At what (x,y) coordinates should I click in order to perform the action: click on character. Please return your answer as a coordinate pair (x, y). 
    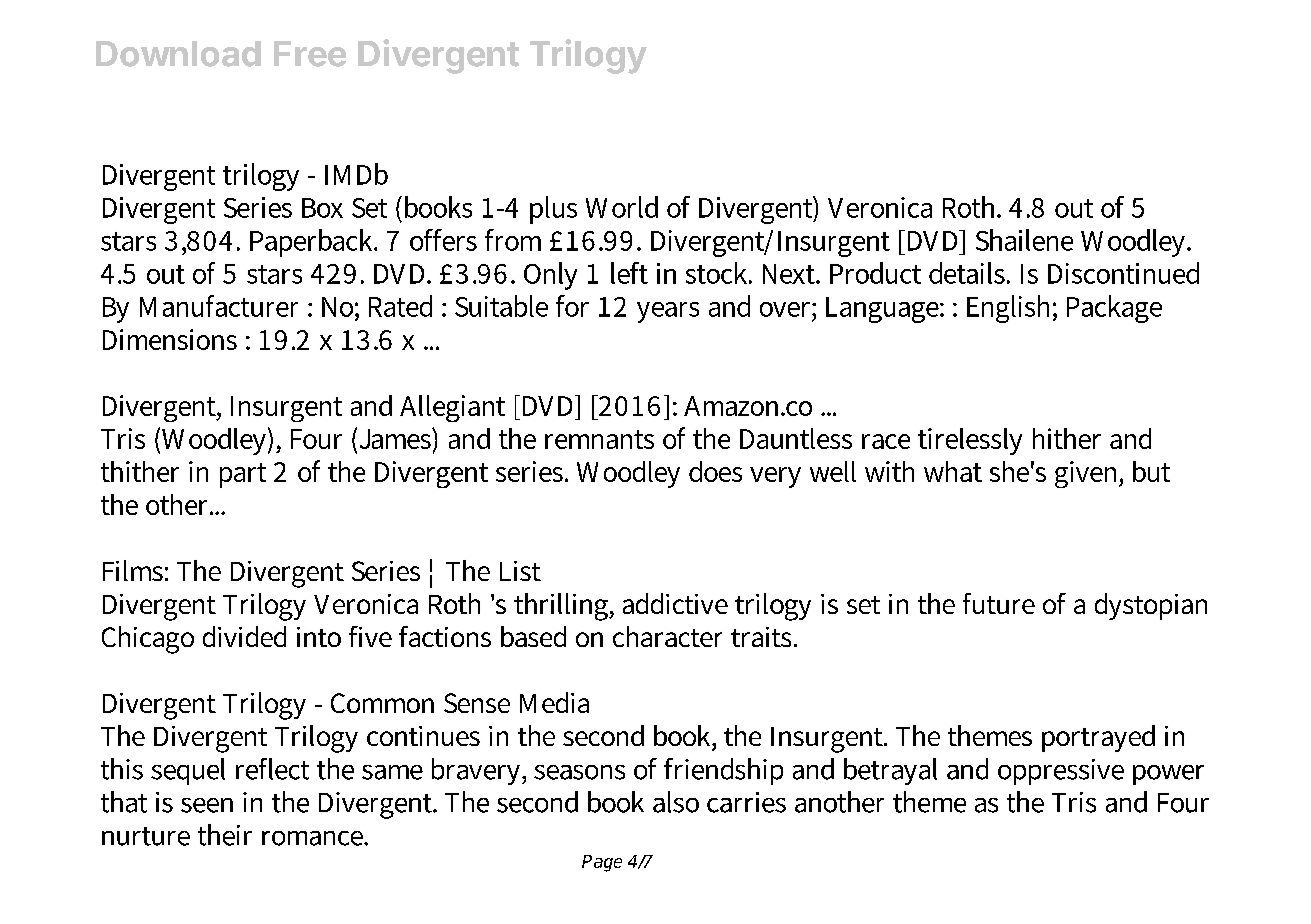
    Looking at the image, I should click on (667, 636).
